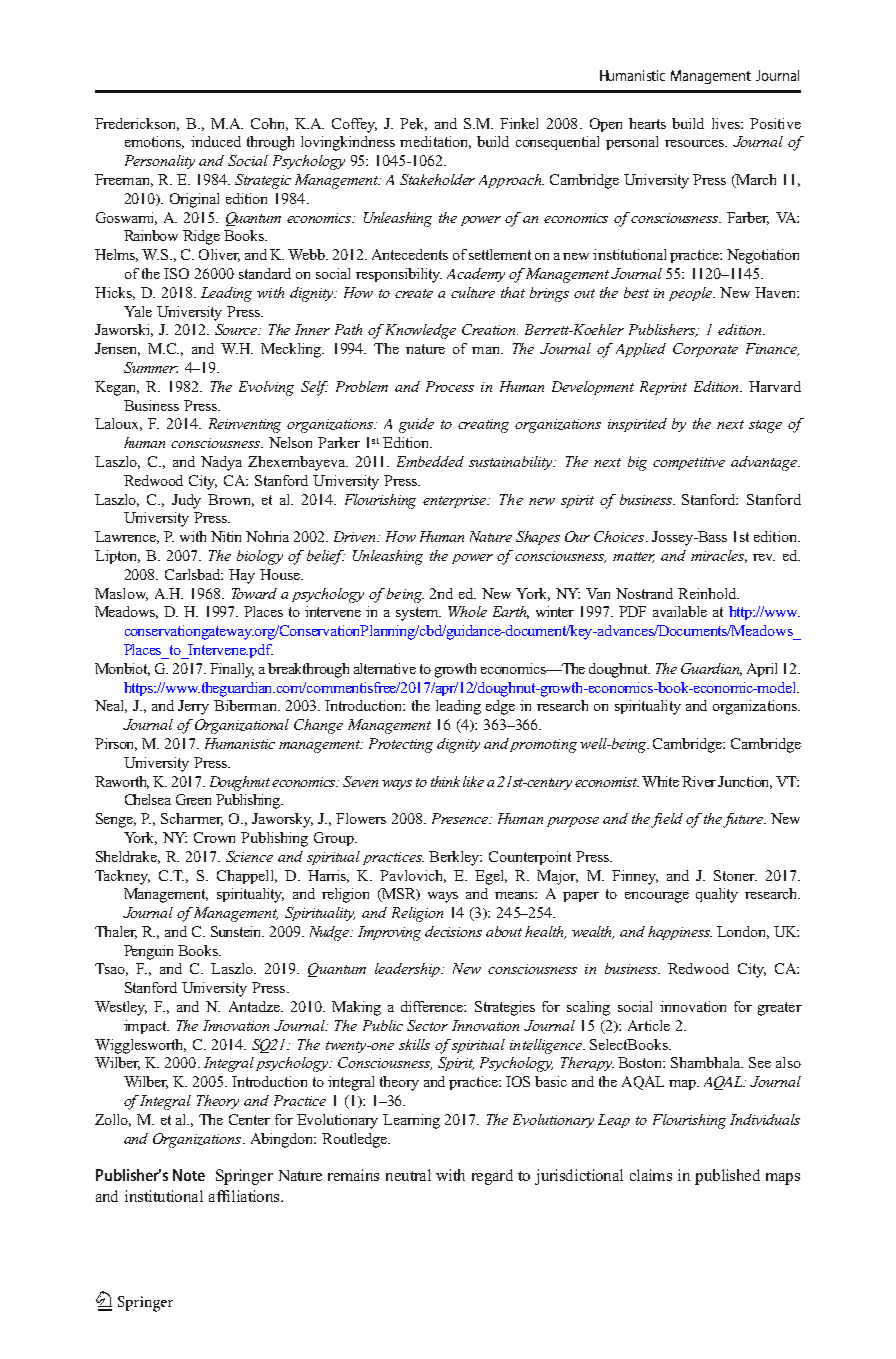  Describe the element at coordinates (216, 141) in the page. I see `induced` at that location.
